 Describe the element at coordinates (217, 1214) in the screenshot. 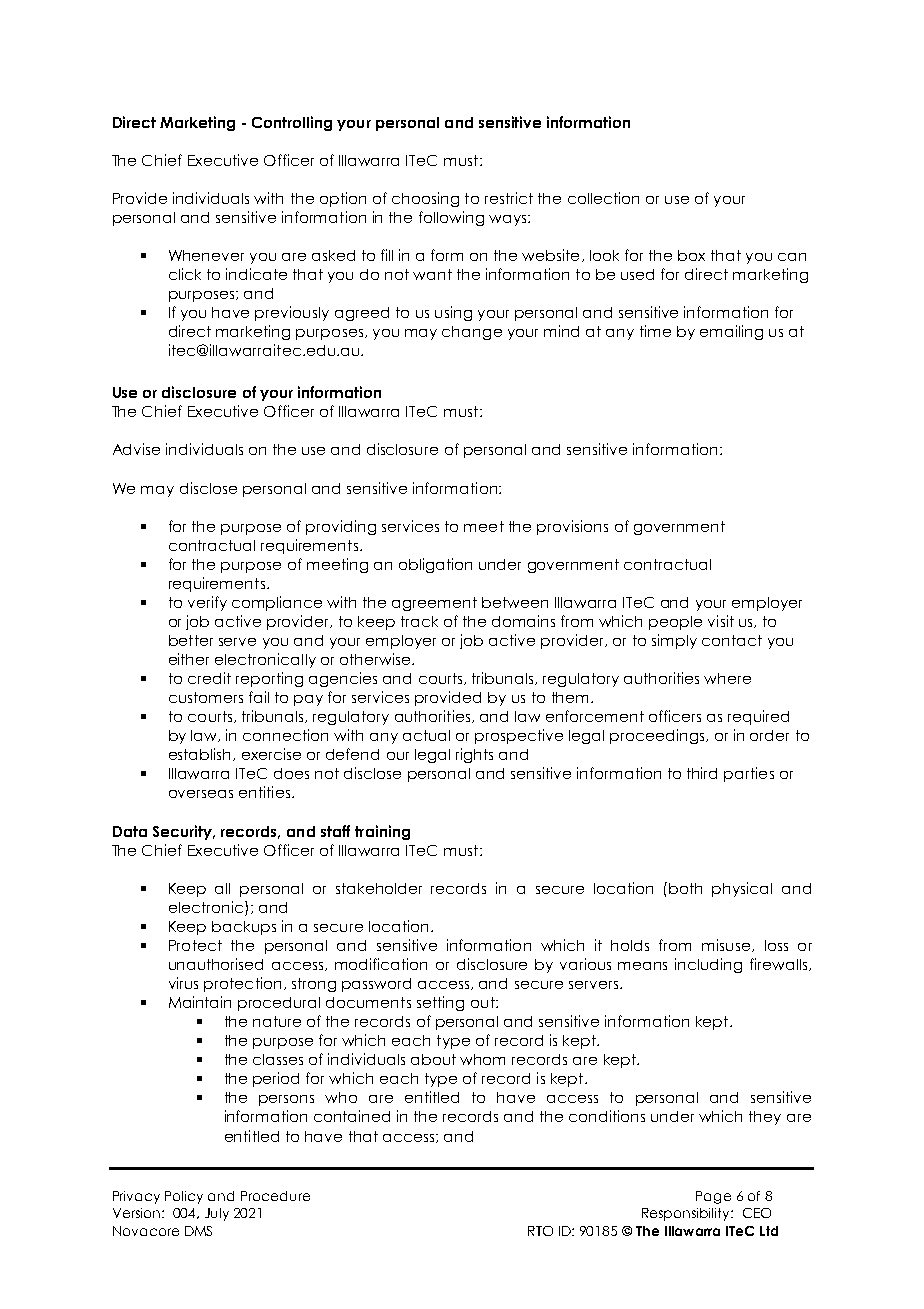

I see `July` at that location.
